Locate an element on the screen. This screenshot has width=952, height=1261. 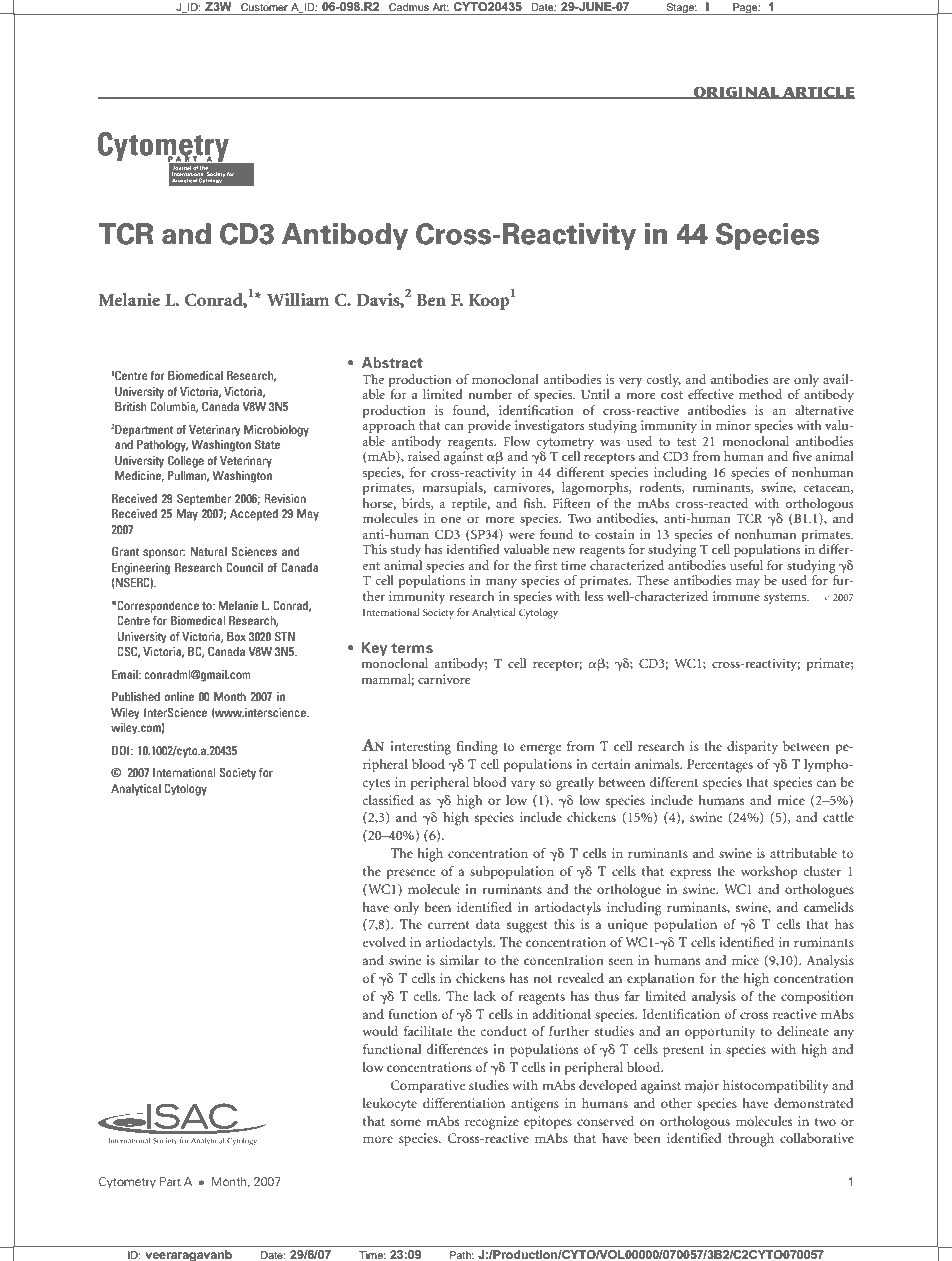
minor is located at coordinates (733, 425).
